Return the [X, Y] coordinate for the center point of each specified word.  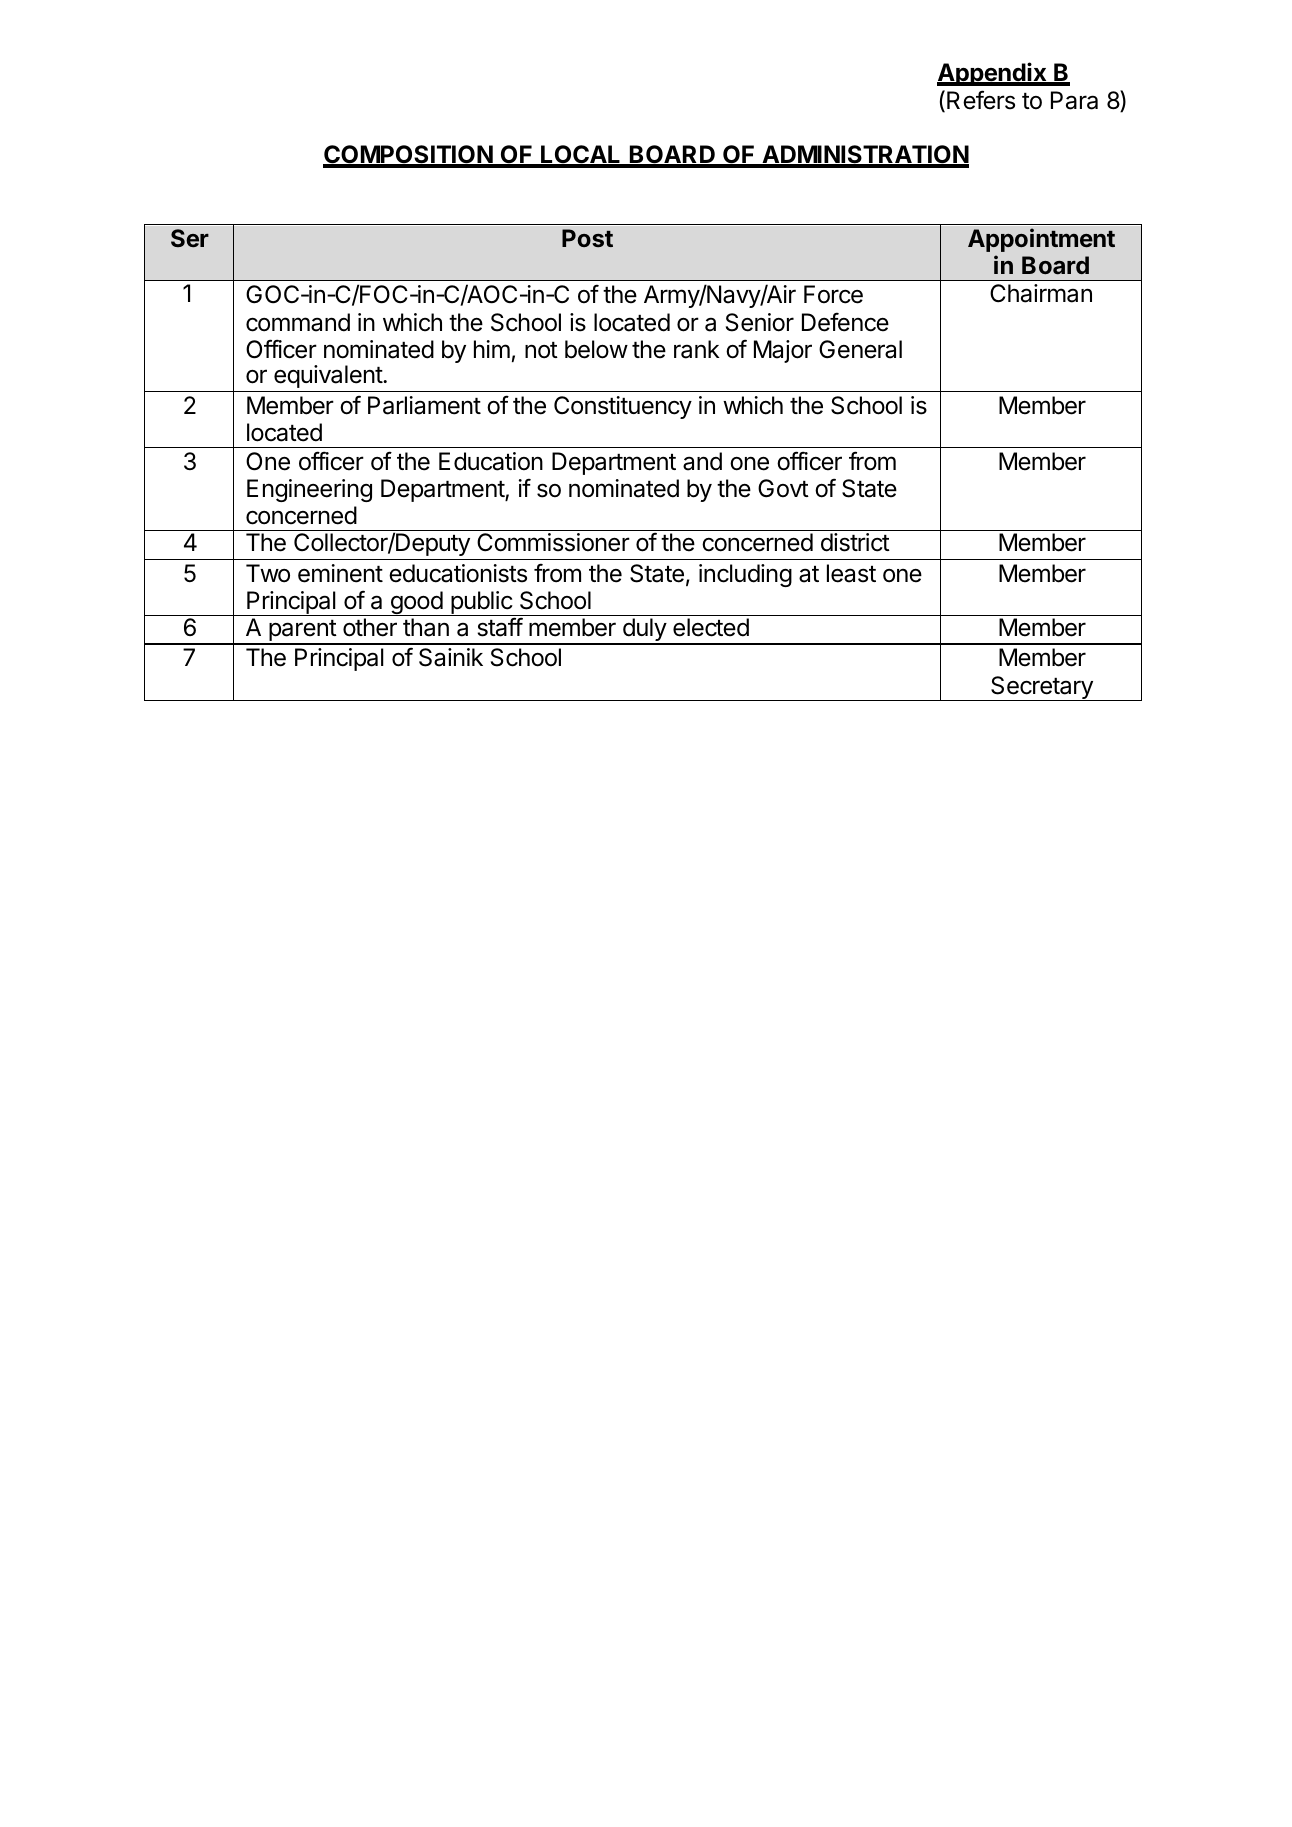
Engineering [309, 490]
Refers [981, 100]
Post [587, 238]
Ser [190, 238]
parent [302, 632]
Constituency [623, 407]
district [855, 542]
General [860, 349]
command [298, 322]
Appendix [993, 74]
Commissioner [553, 542]
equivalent [329, 376]
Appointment [1041, 240]
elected [711, 627]
